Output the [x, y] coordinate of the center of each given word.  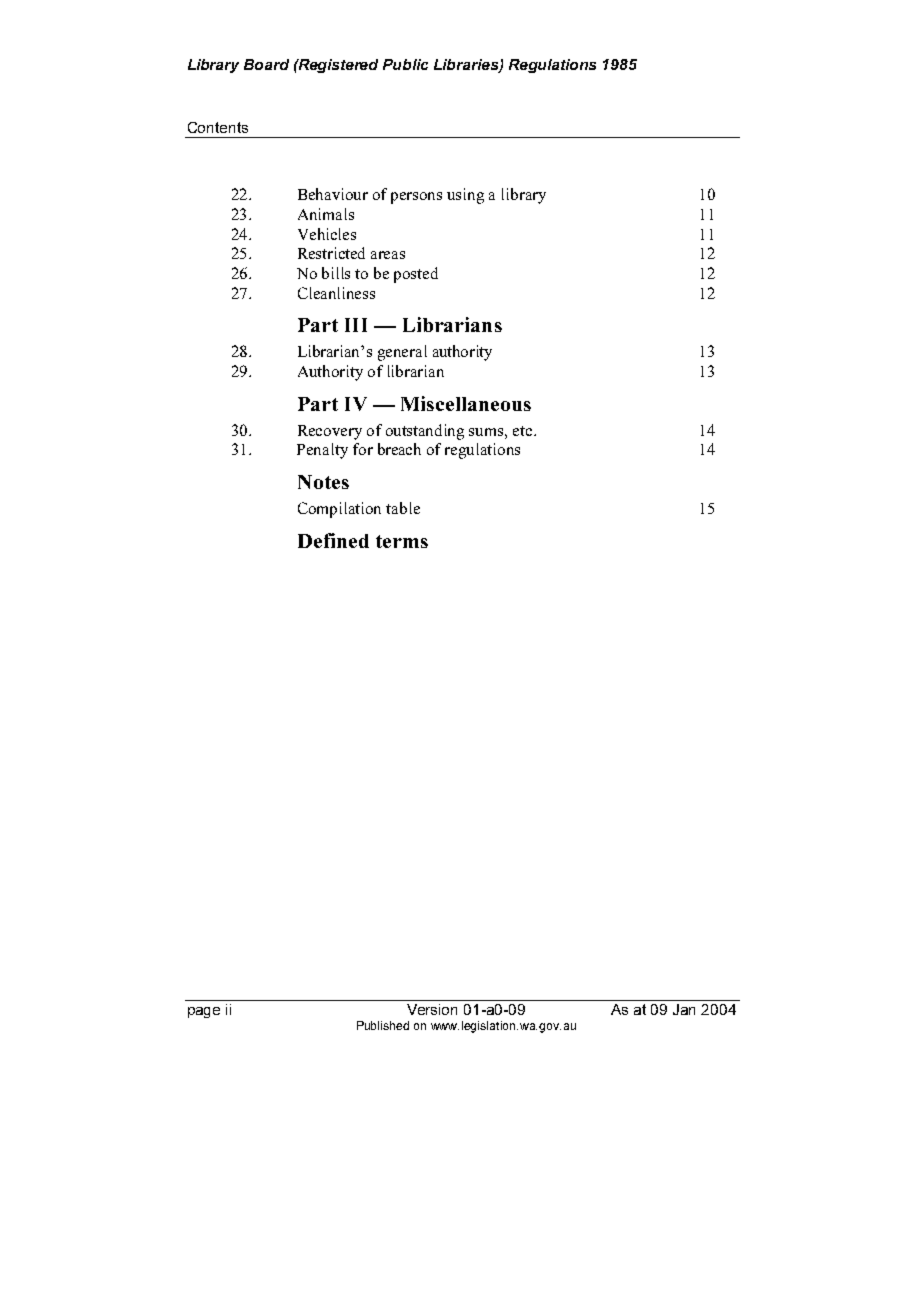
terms [402, 541]
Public [405, 64]
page [204, 1012]
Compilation [339, 510]
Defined [333, 540]
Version [432, 1009]
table [403, 508]
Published [383, 1025]
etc [524, 431]
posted [416, 275]
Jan [684, 1009]
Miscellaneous [466, 403]
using [465, 196]
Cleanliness [336, 293]
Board [266, 64]
